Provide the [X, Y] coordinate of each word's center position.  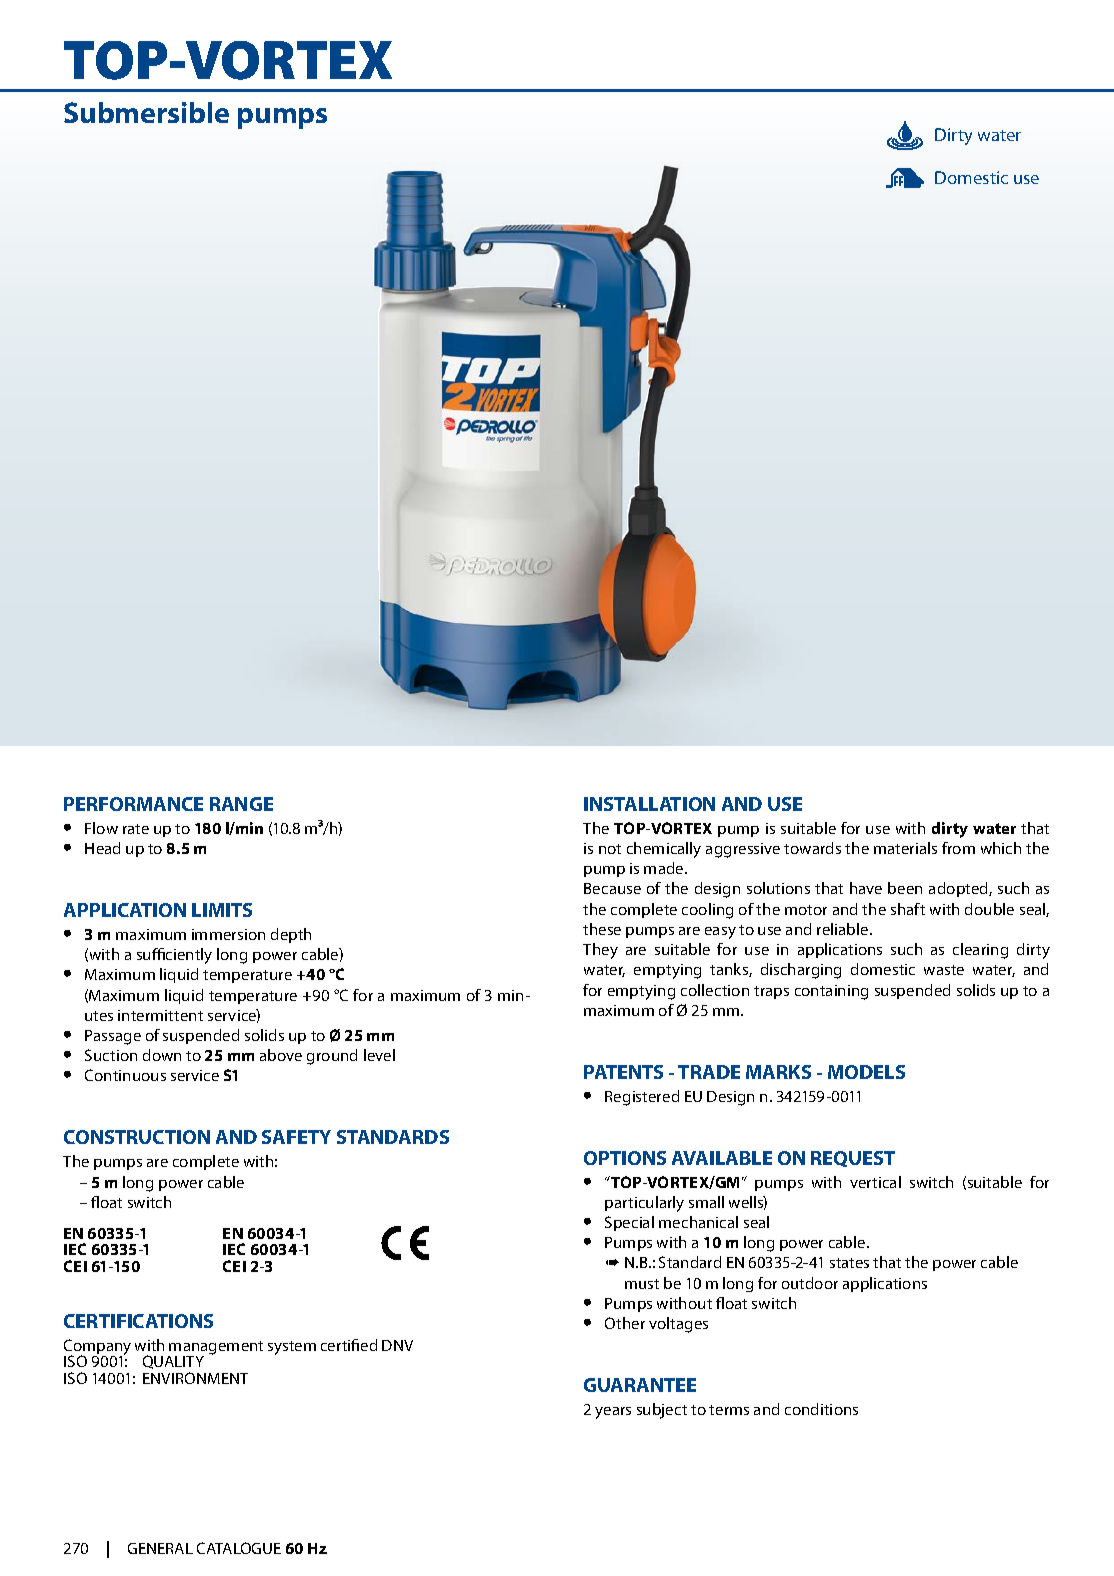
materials [905, 848]
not [610, 849]
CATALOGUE [239, 1548]
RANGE [241, 804]
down [162, 1055]
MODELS [866, 1072]
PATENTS [623, 1072]
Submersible [146, 112]
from [958, 848]
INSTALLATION [649, 804]
